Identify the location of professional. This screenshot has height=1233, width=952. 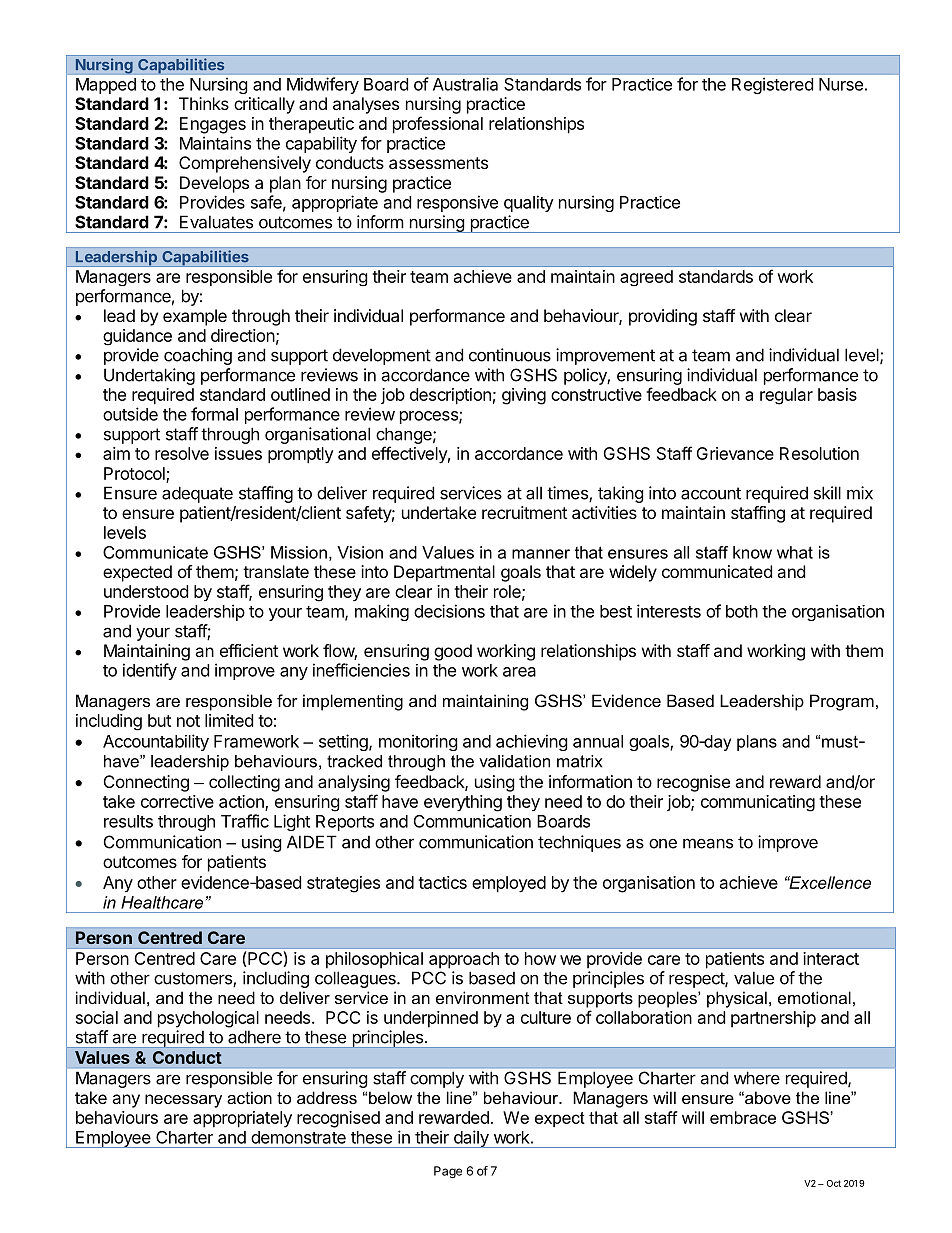
(438, 125).
